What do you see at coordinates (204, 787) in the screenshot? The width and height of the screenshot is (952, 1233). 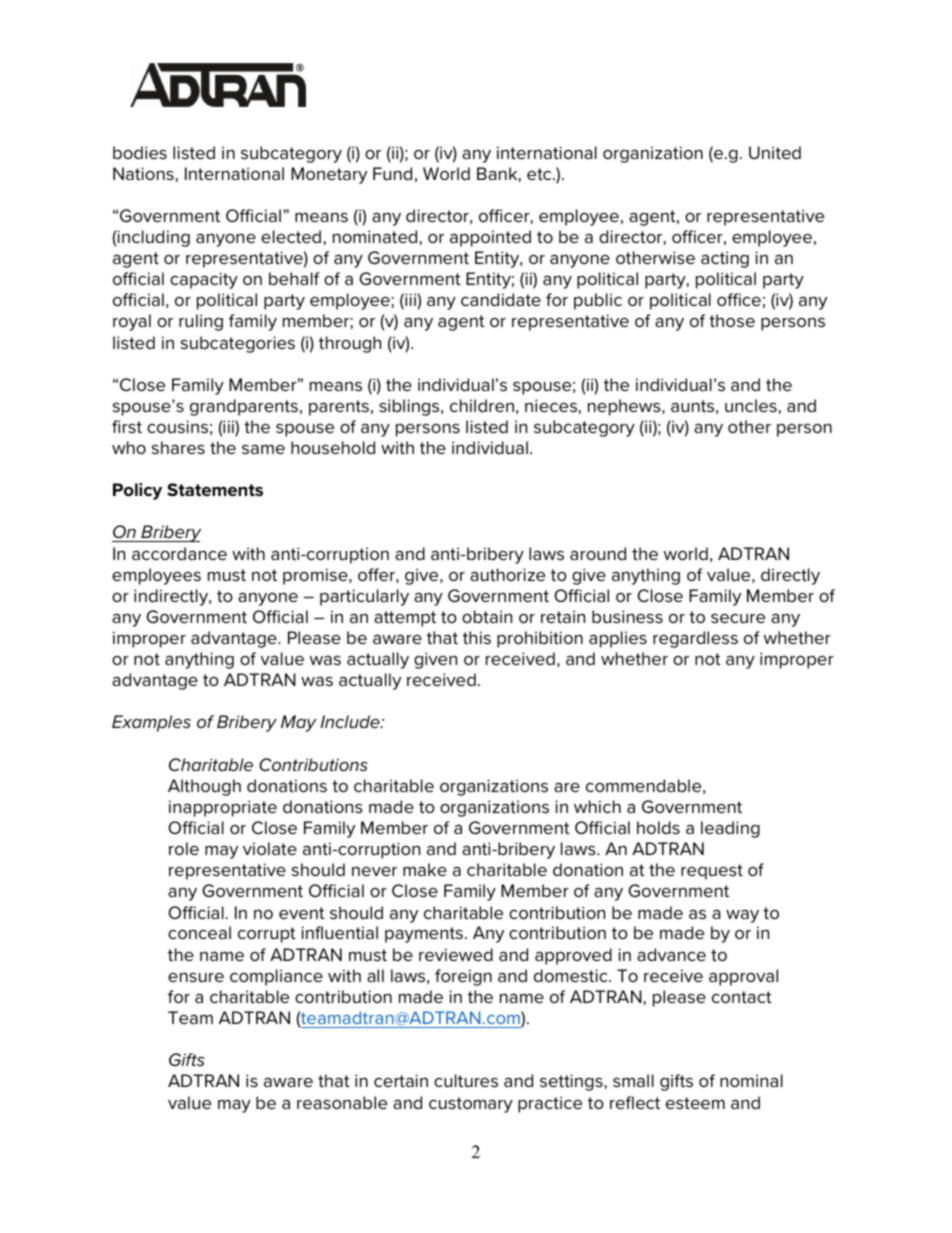 I see `Although` at bounding box center [204, 787].
